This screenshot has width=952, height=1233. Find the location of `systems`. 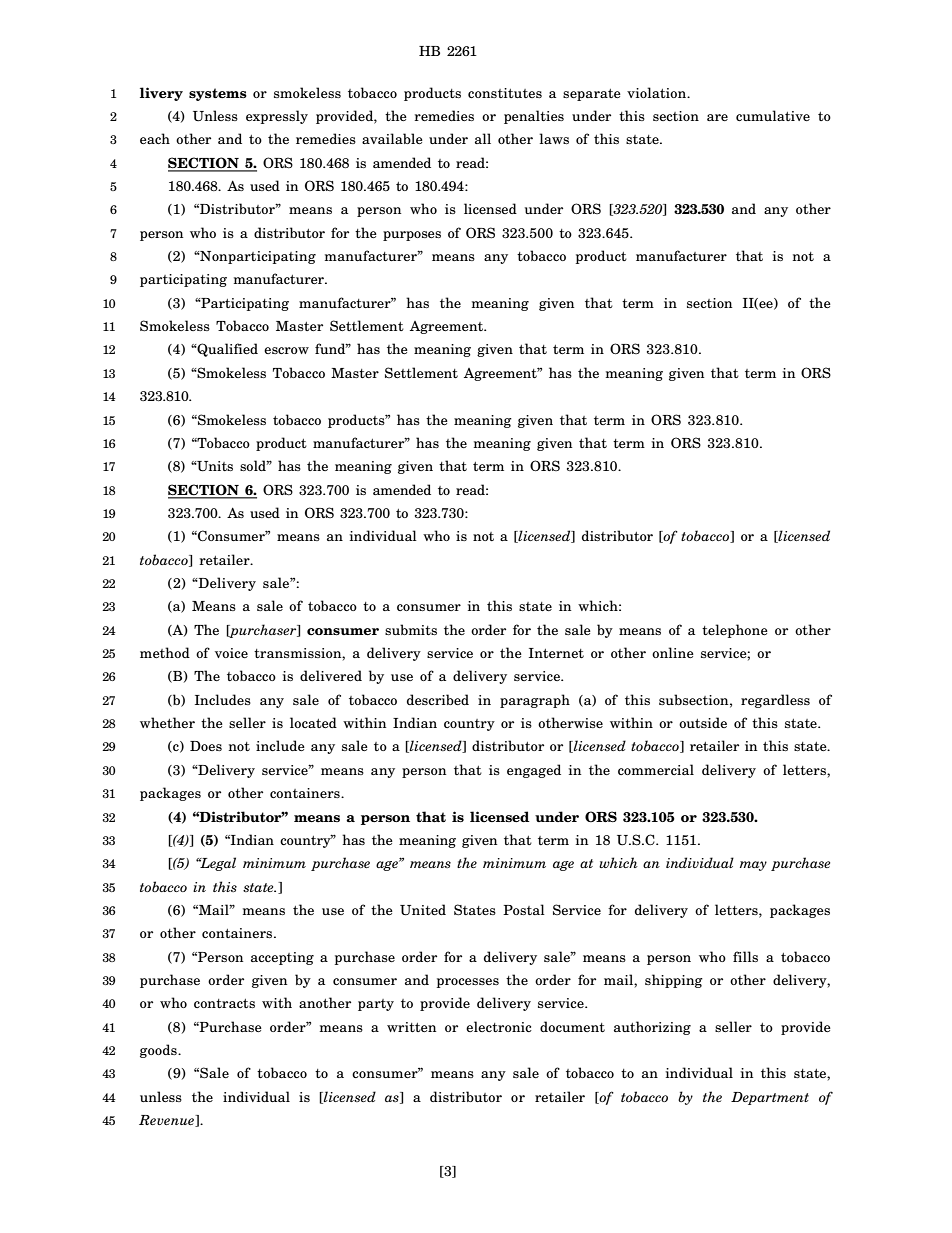

systems is located at coordinates (218, 94).
